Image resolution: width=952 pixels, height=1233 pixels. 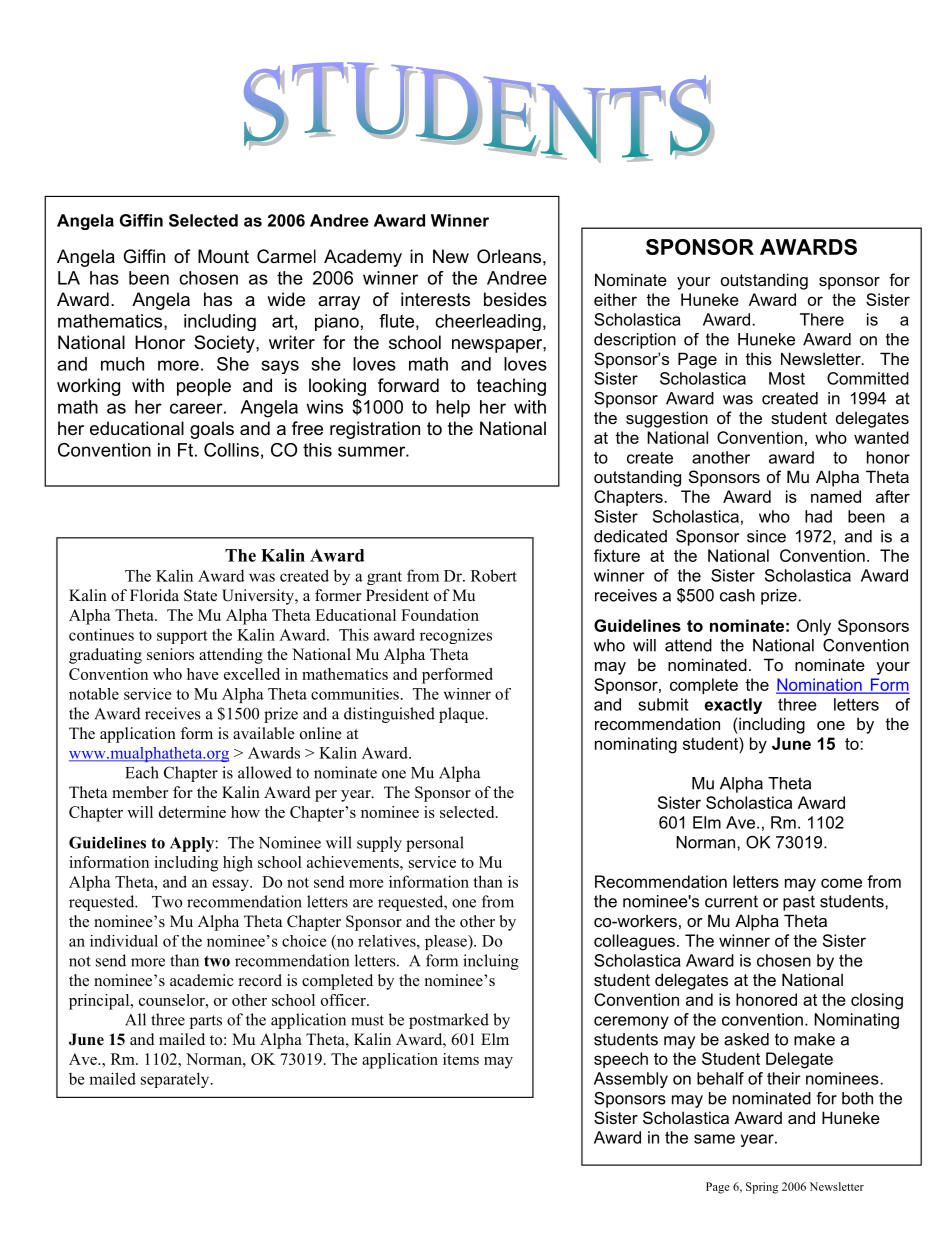 What do you see at coordinates (818, 516) in the screenshot?
I see `had` at bounding box center [818, 516].
